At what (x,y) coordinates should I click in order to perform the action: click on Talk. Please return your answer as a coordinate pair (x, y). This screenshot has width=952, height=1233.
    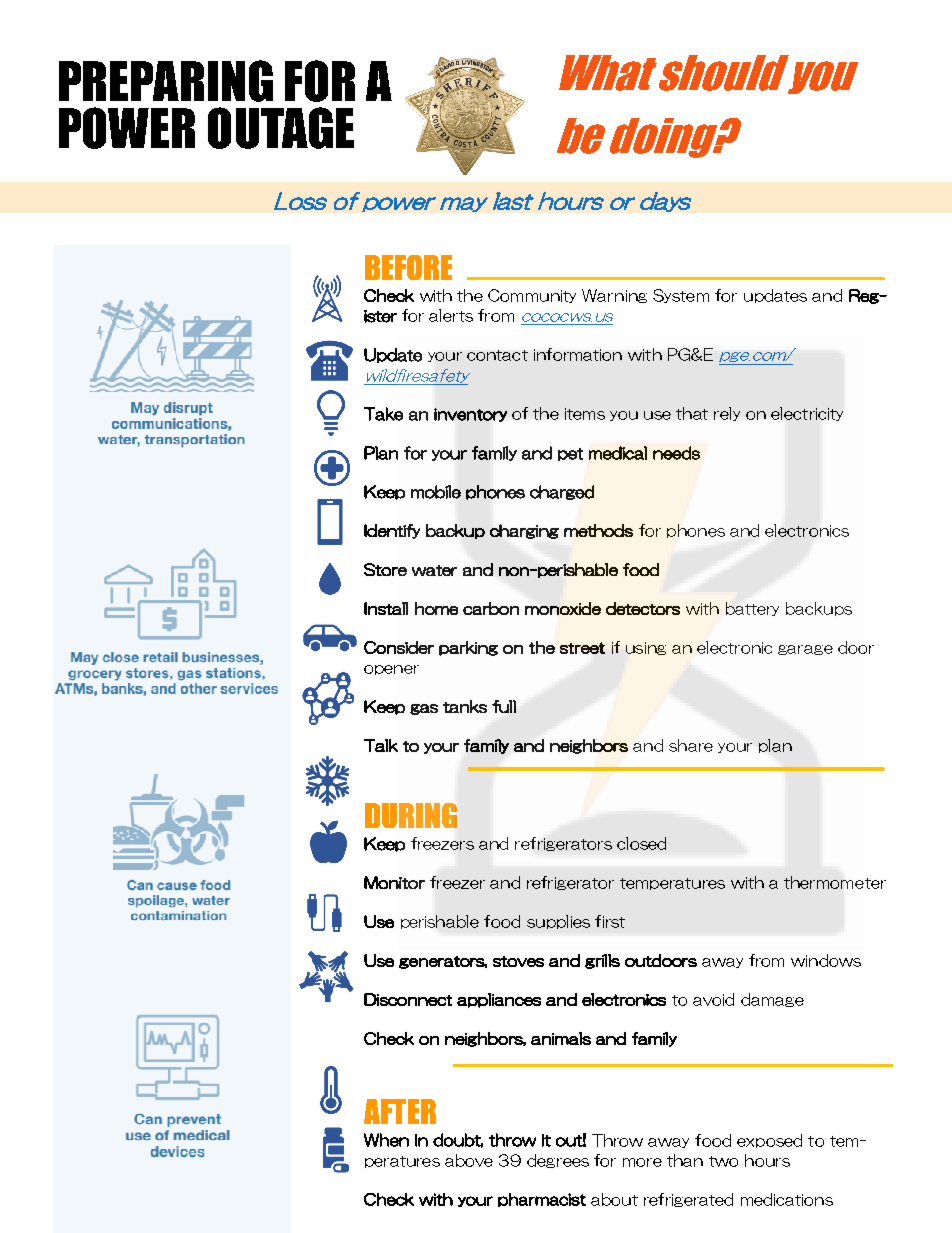
    Looking at the image, I should click on (381, 745).
